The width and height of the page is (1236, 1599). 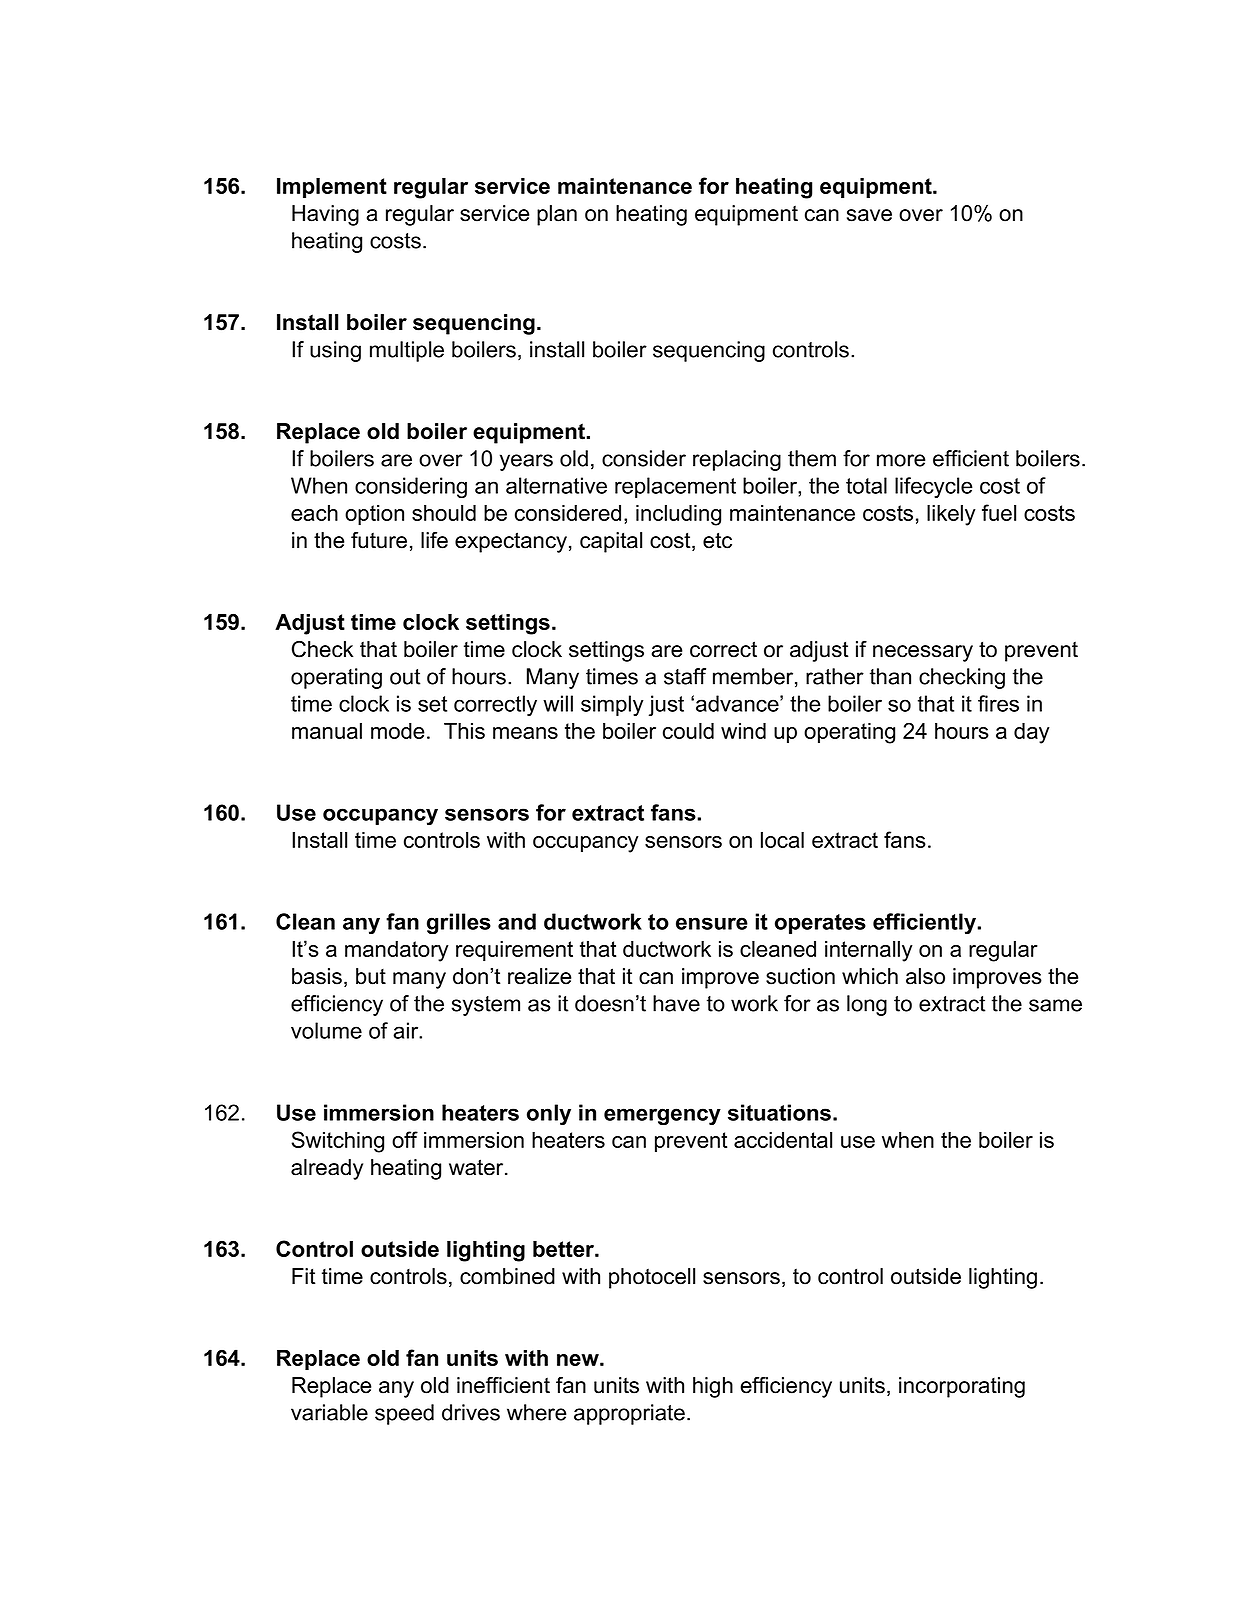 I want to click on plan, so click(x=557, y=215).
